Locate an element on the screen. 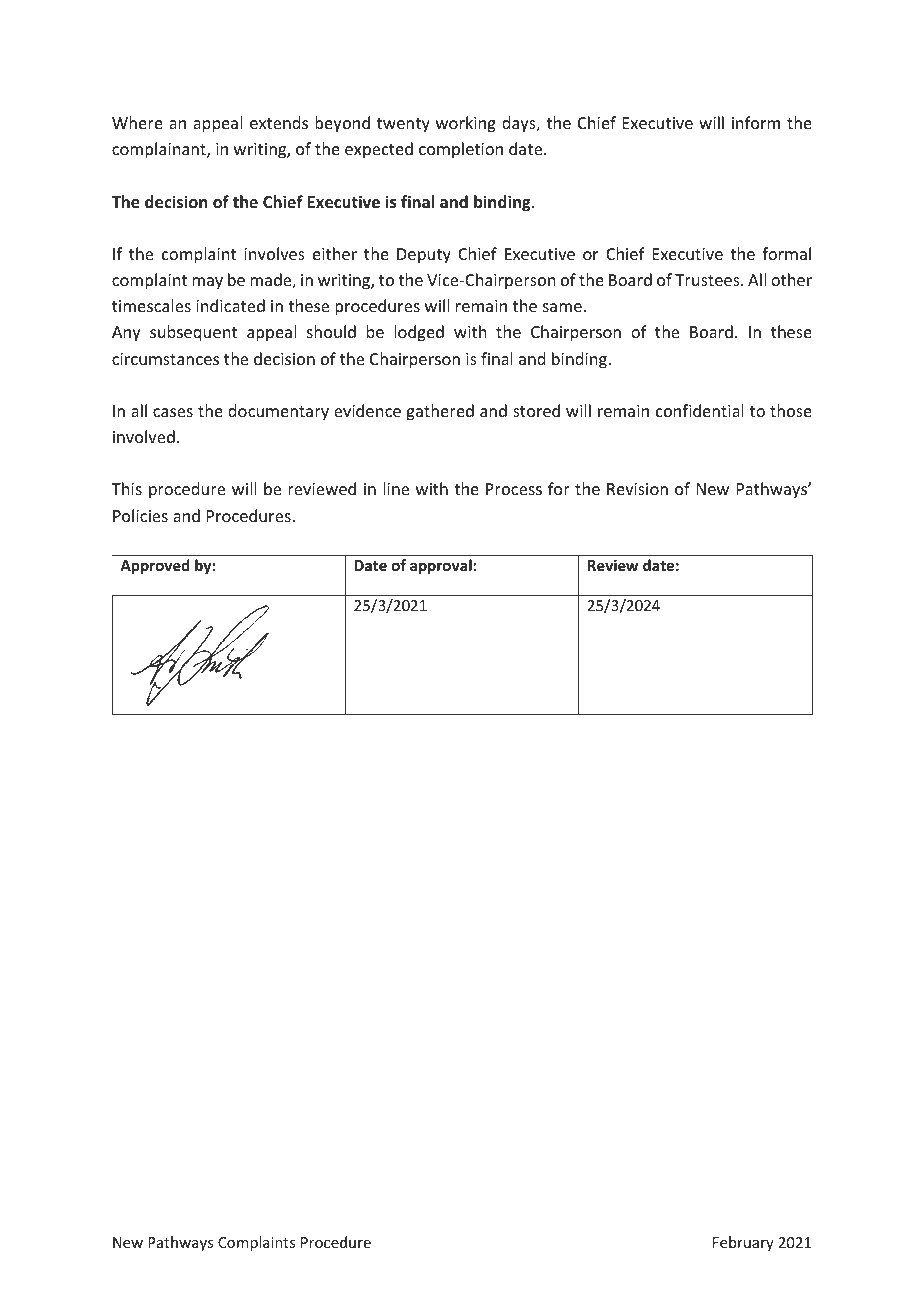 The width and height of the screenshot is (924, 1308). approval is located at coordinates (442, 566).
